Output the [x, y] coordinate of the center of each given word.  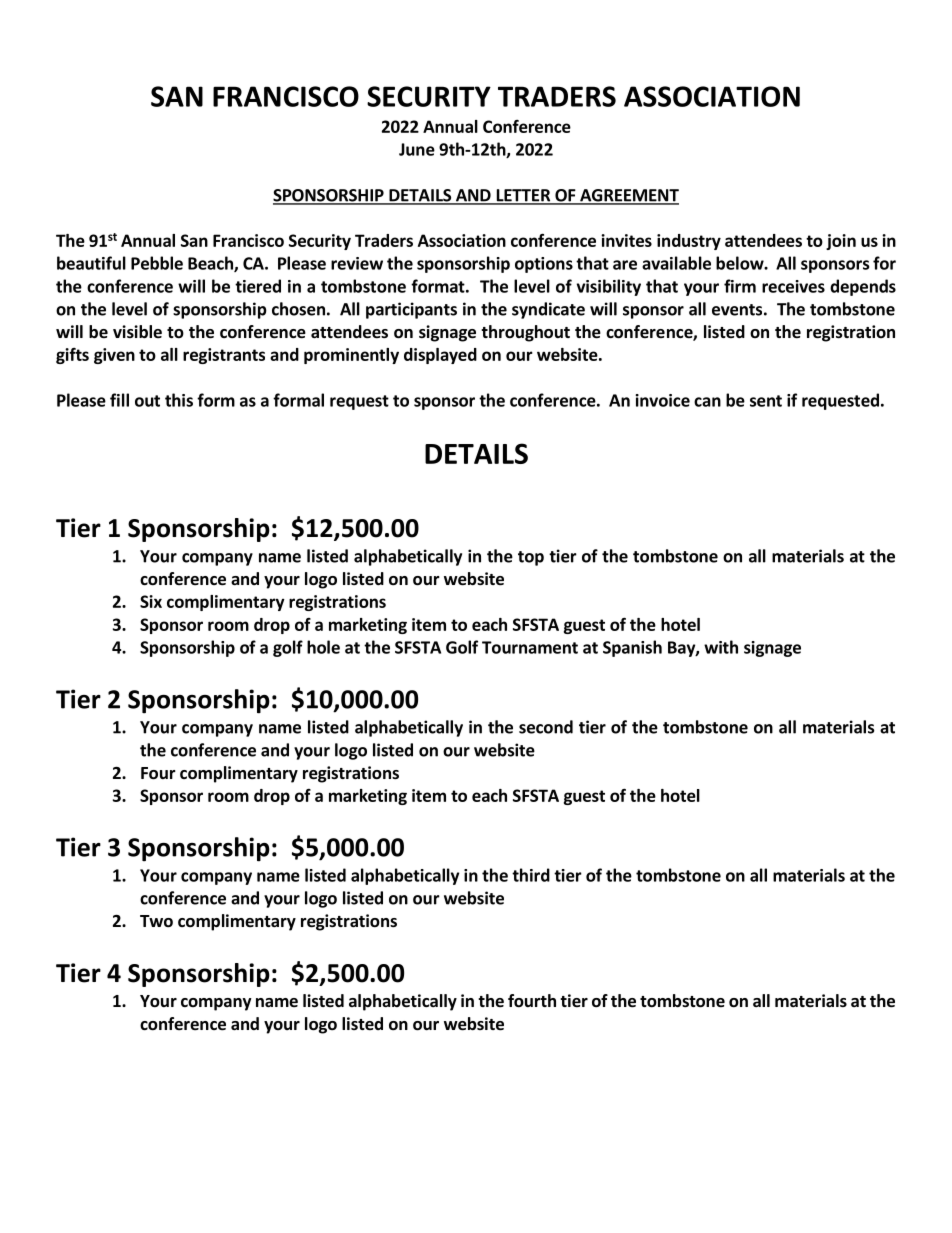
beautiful [91, 263]
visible [137, 332]
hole [323, 647]
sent [766, 401]
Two [156, 921]
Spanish [632, 648]
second [546, 727]
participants [411, 310]
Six [151, 601]
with [721, 647]
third [531, 875]
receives [793, 286]
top [531, 558]
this [179, 400]
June [417, 149]
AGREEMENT [628, 196]
